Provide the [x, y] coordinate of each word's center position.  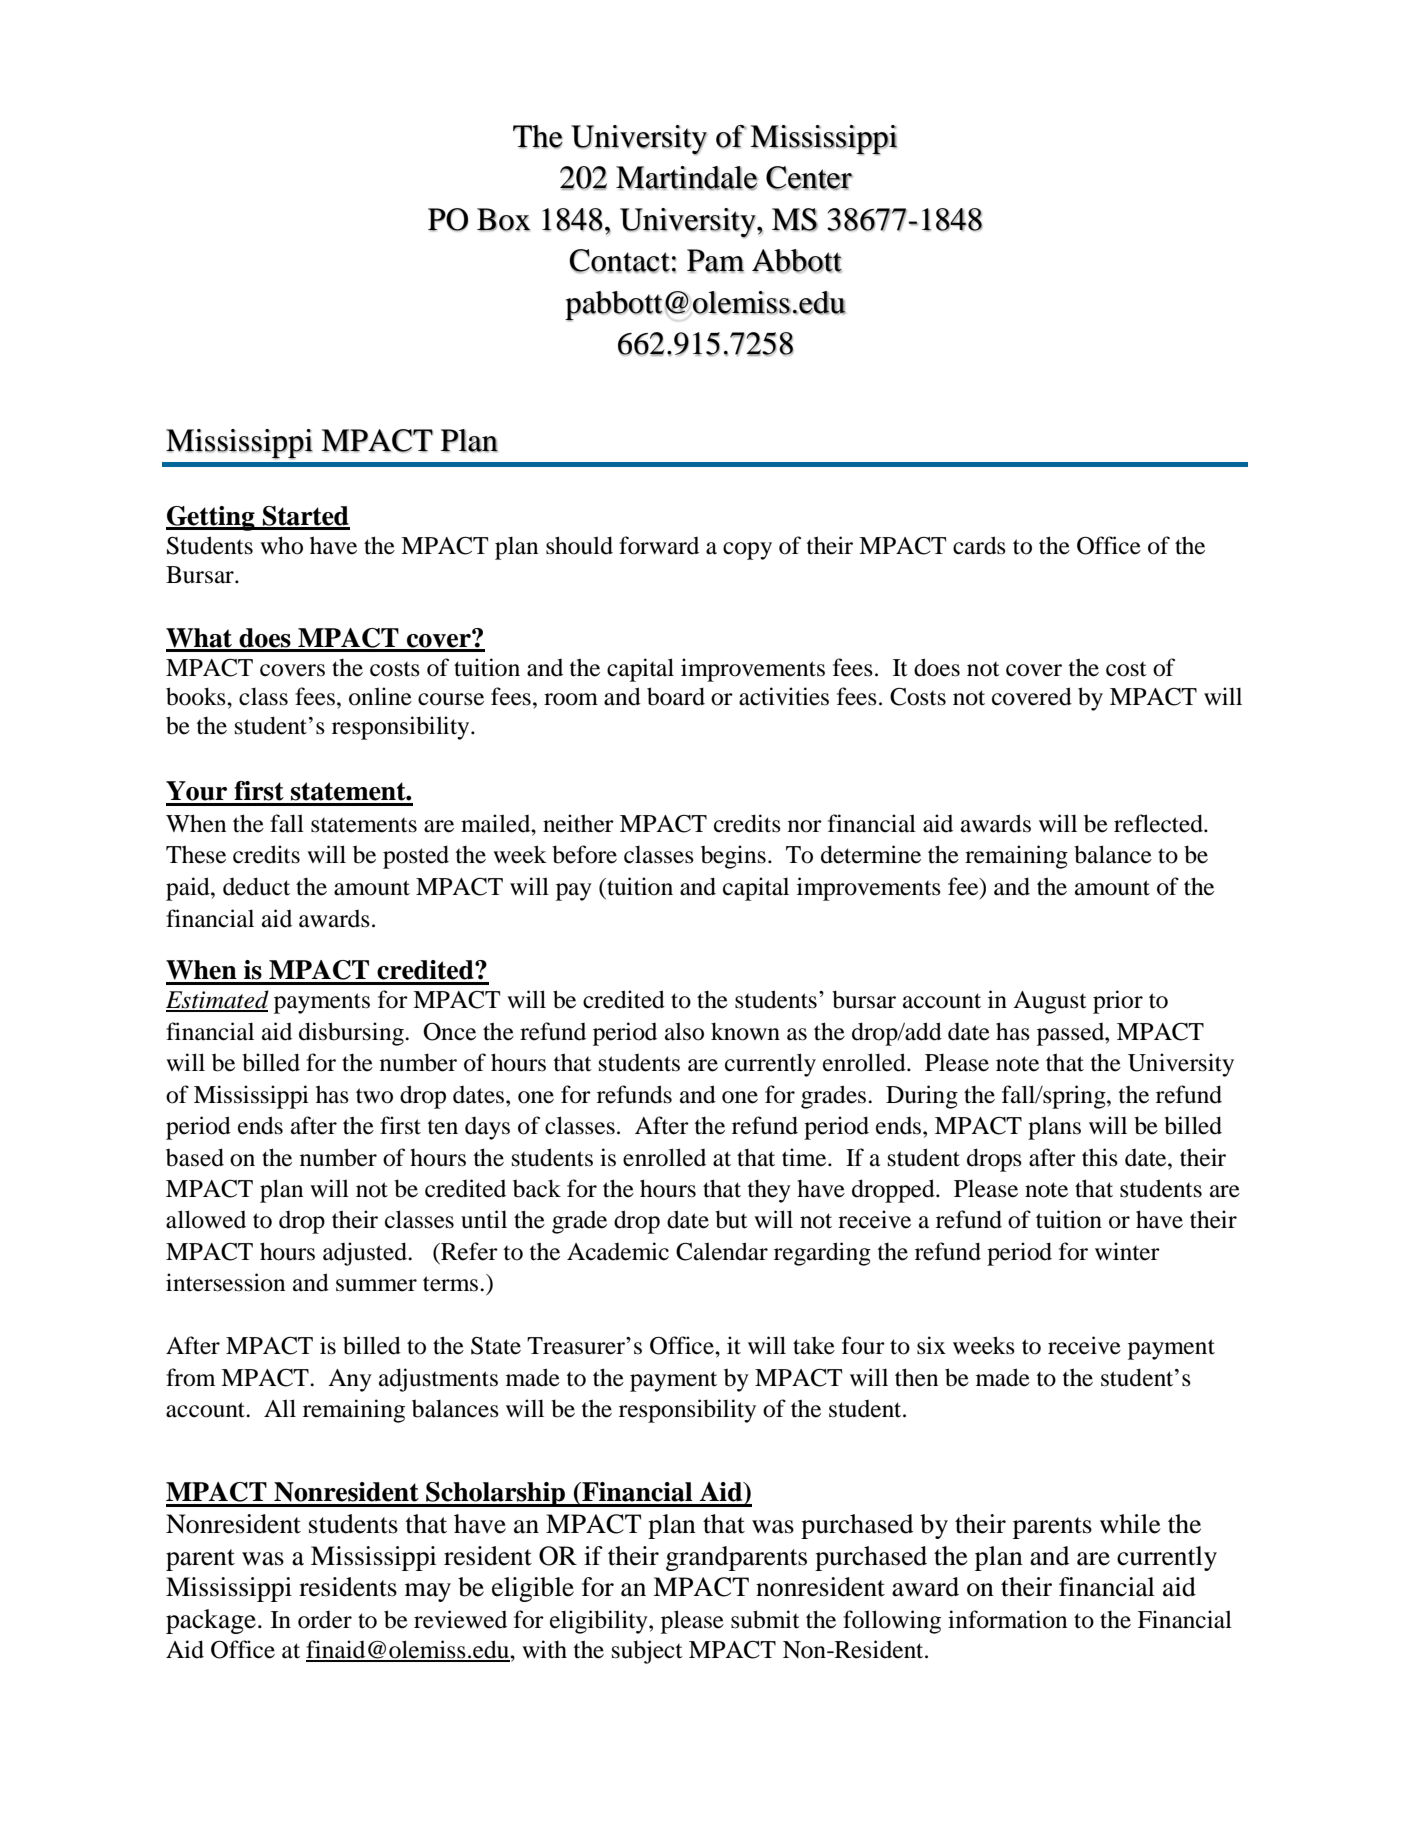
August [1050, 1002]
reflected [1160, 823]
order [325, 1620]
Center [809, 178]
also [684, 1031]
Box [504, 219]
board [676, 696]
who [281, 545]
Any [350, 1380]
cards [979, 545]
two [374, 1096]
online [380, 696]
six [931, 1345]
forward [659, 545]
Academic [618, 1251]
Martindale [687, 178]
